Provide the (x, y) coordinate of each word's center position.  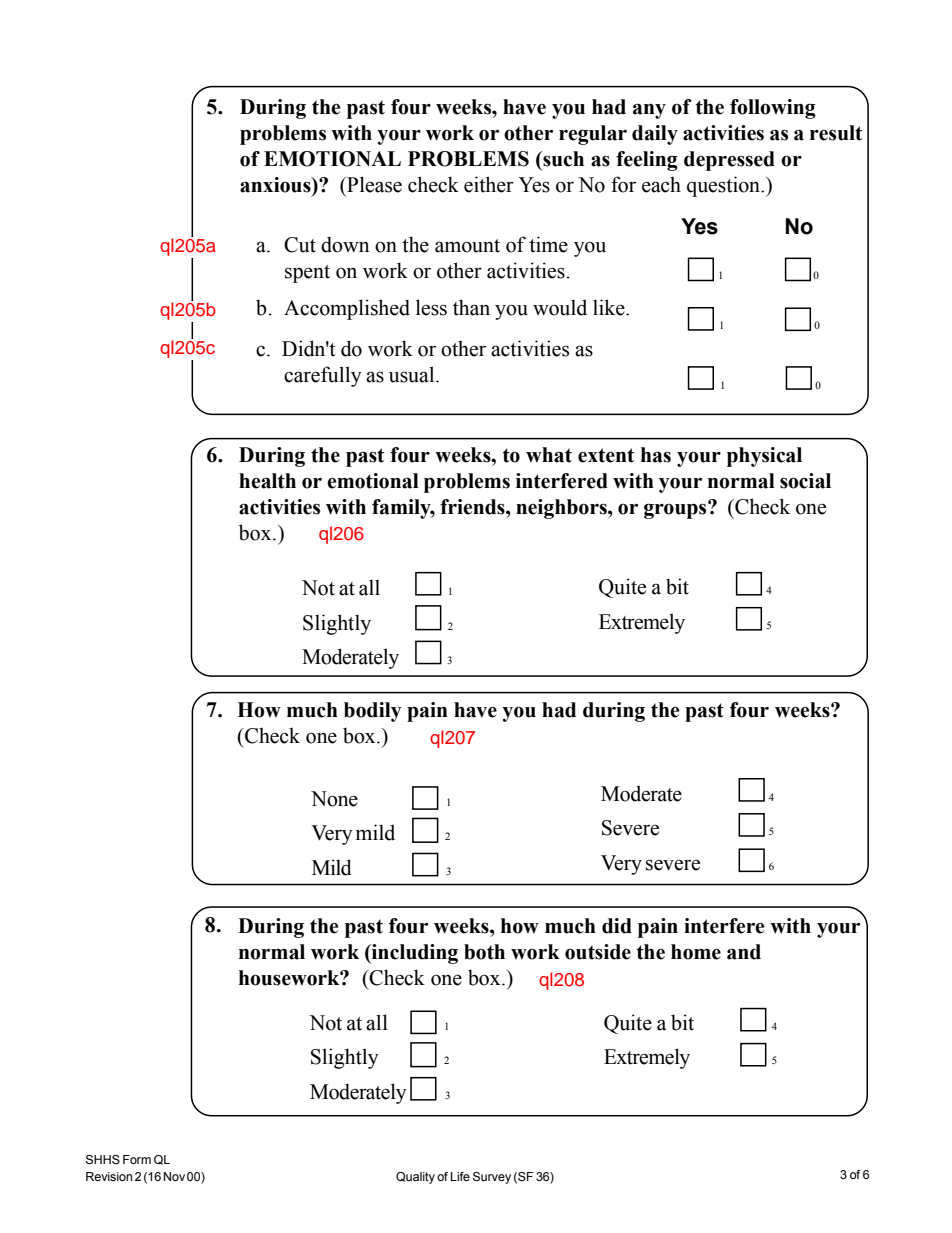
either (489, 184)
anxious (276, 185)
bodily (372, 712)
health (267, 481)
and (744, 952)
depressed (729, 161)
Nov (174, 1176)
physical (764, 457)
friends (473, 507)
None (334, 799)
